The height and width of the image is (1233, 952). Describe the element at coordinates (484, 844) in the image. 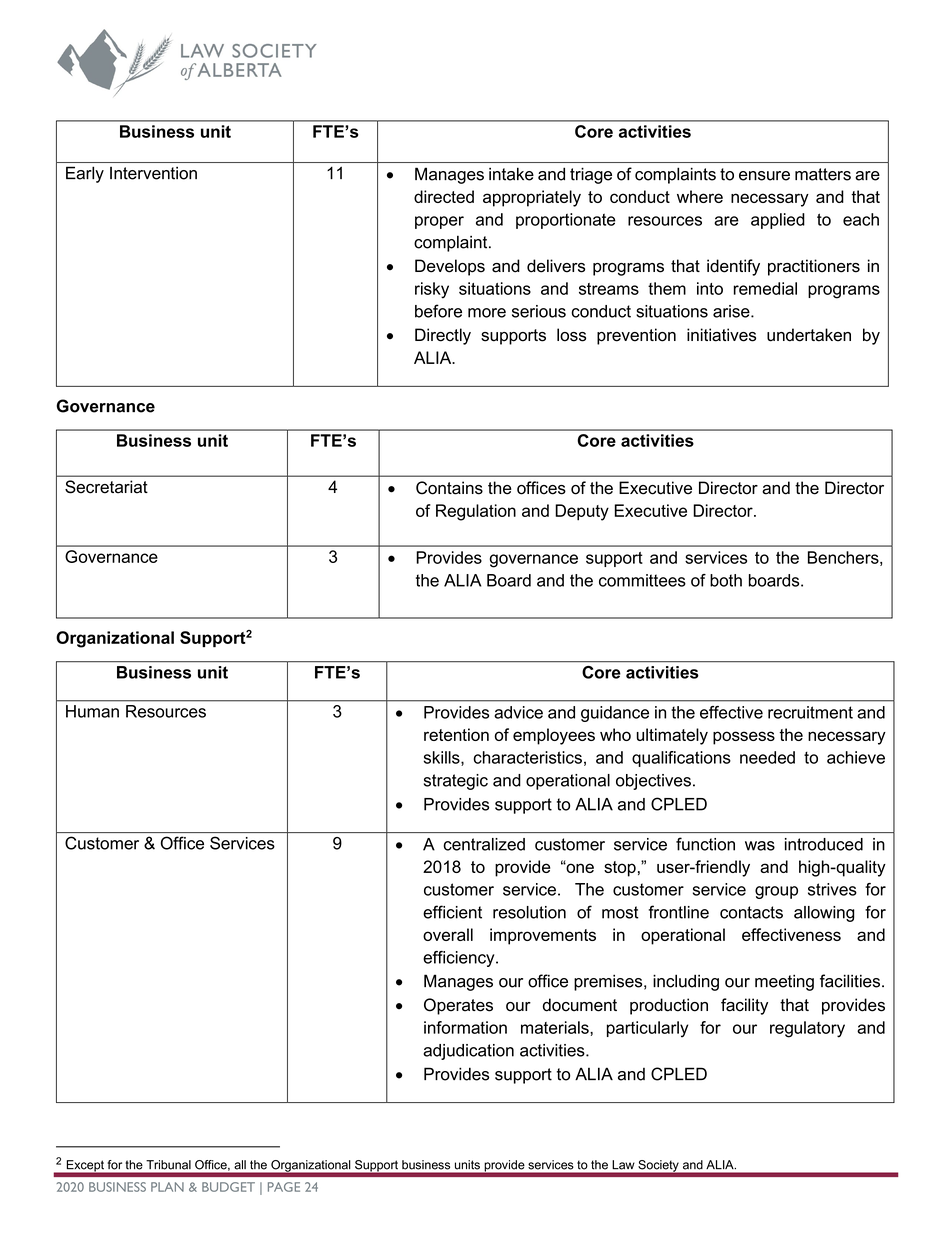

I see `centralized` at that location.
